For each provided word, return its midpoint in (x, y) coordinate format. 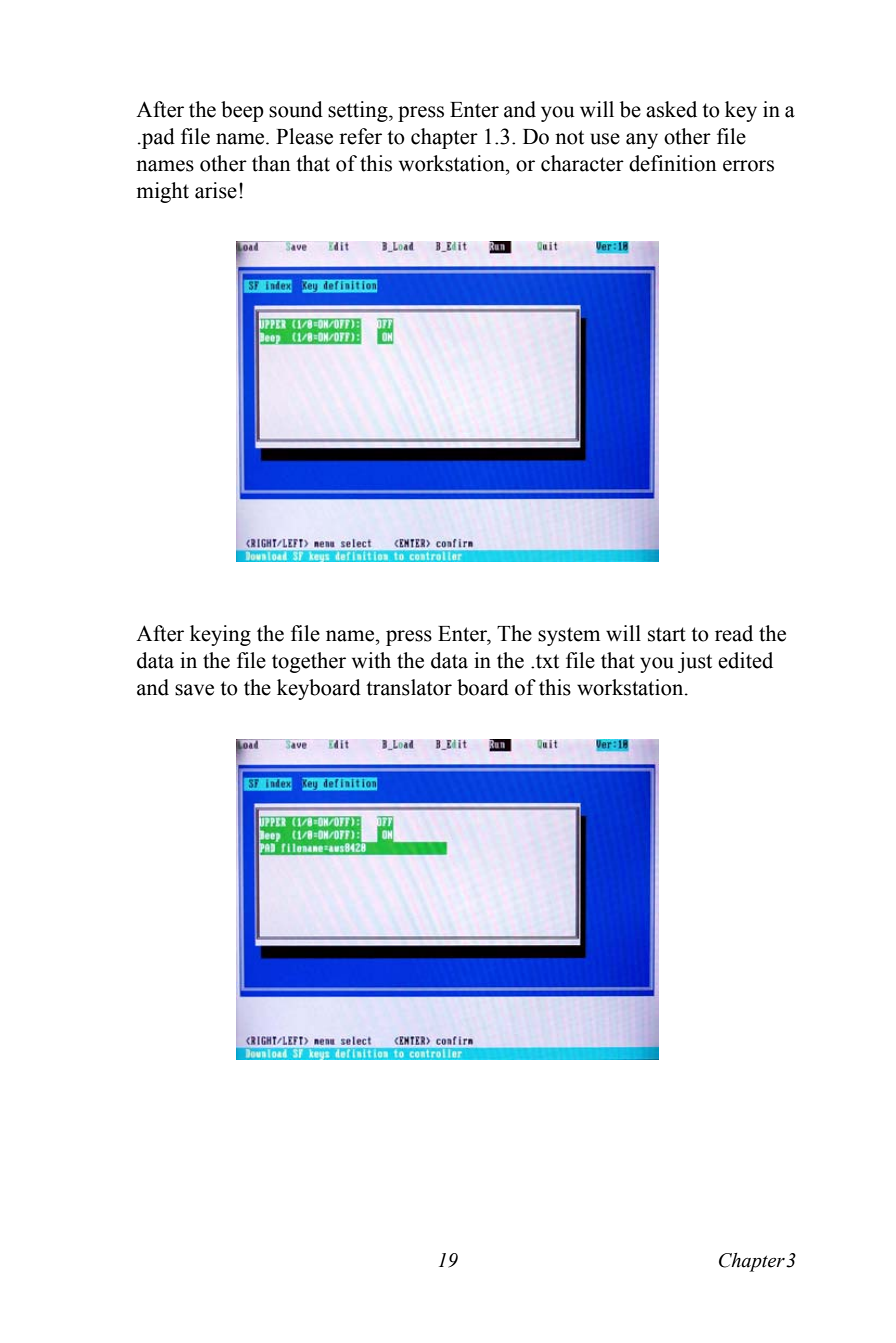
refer (360, 136)
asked (671, 109)
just (695, 662)
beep (242, 111)
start (667, 634)
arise (216, 190)
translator (409, 687)
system (569, 636)
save (194, 690)
